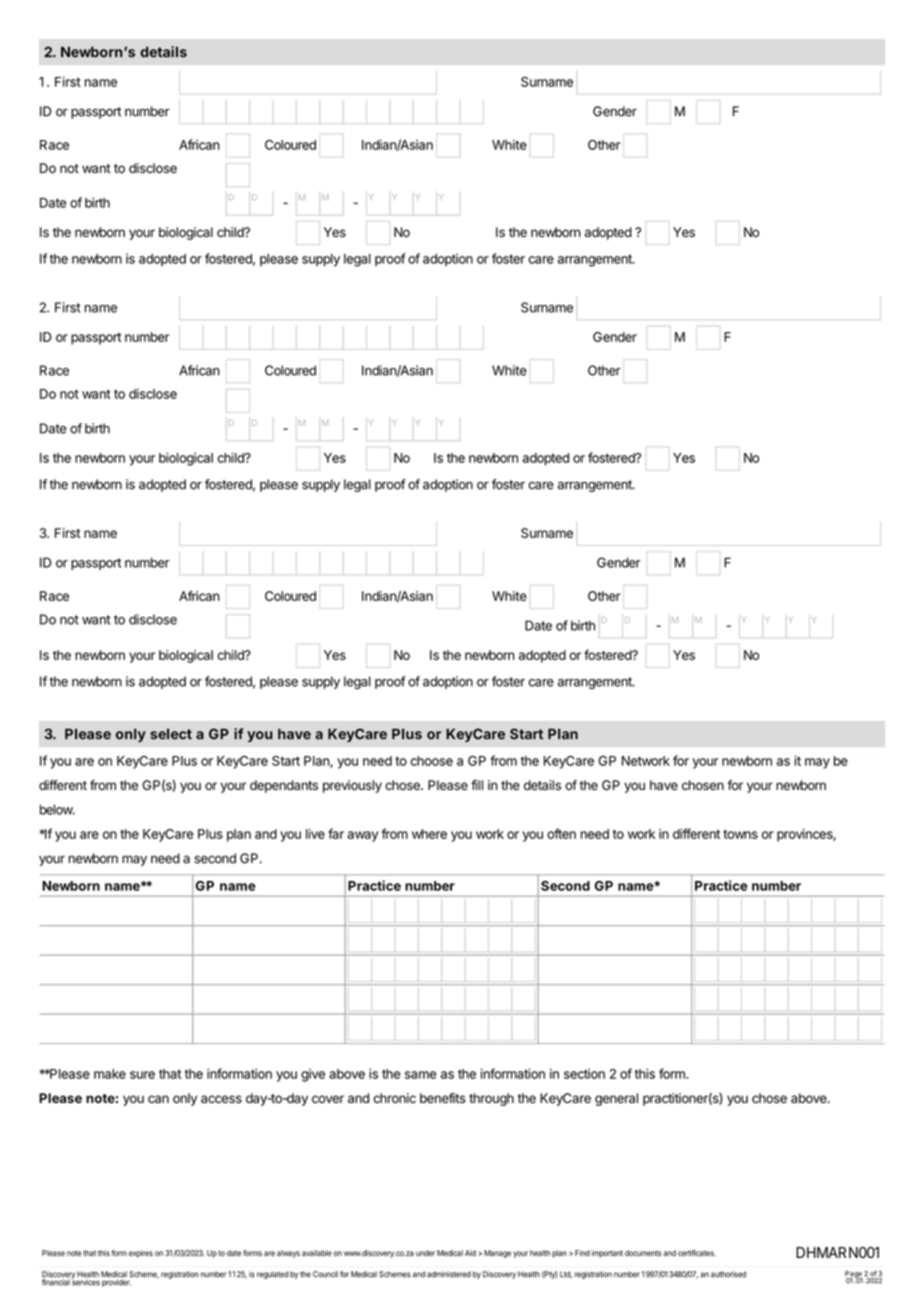 This page has height=1308, width=924. I want to click on section, so click(584, 1074).
